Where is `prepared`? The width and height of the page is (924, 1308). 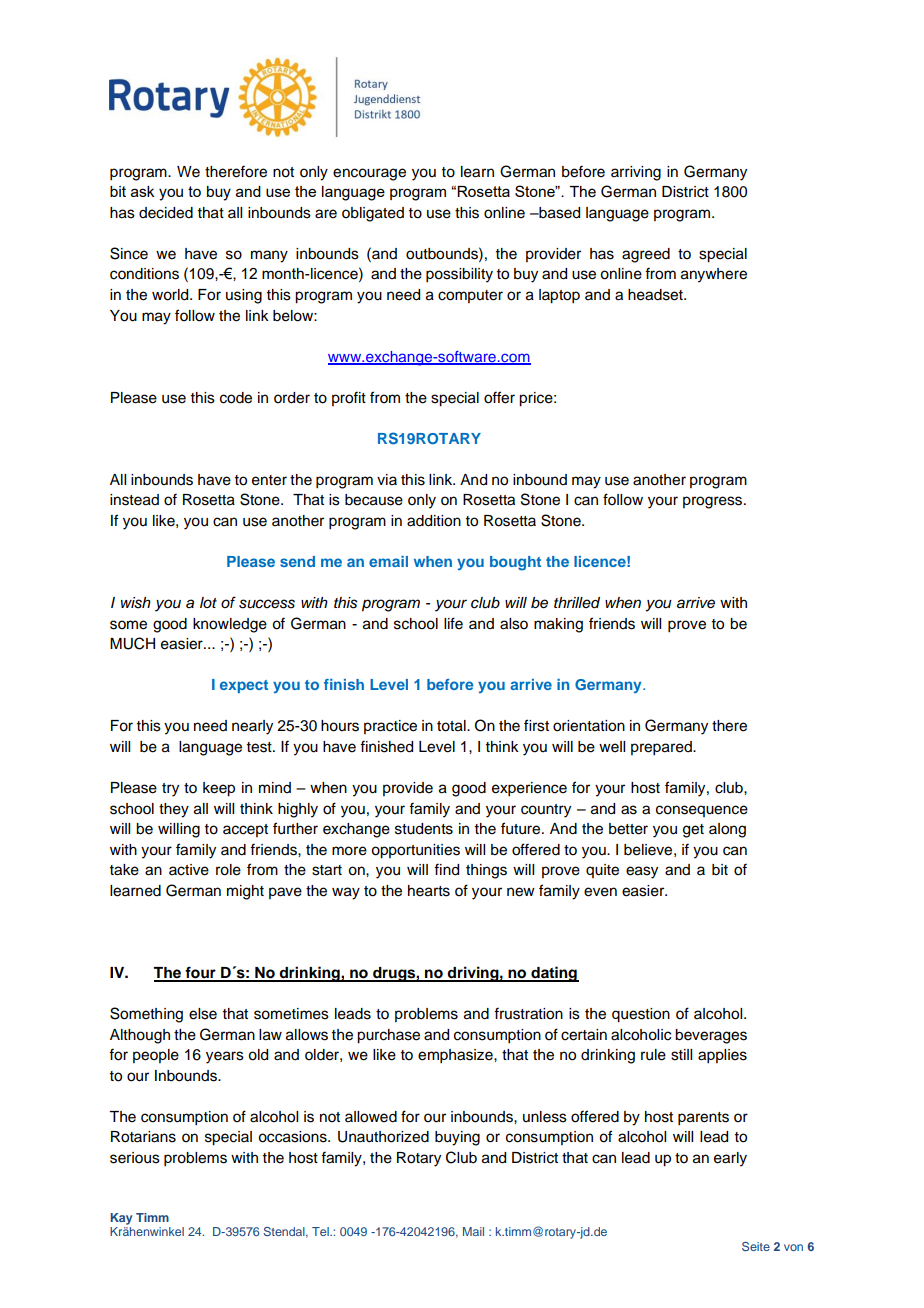 prepared is located at coordinates (662, 748).
